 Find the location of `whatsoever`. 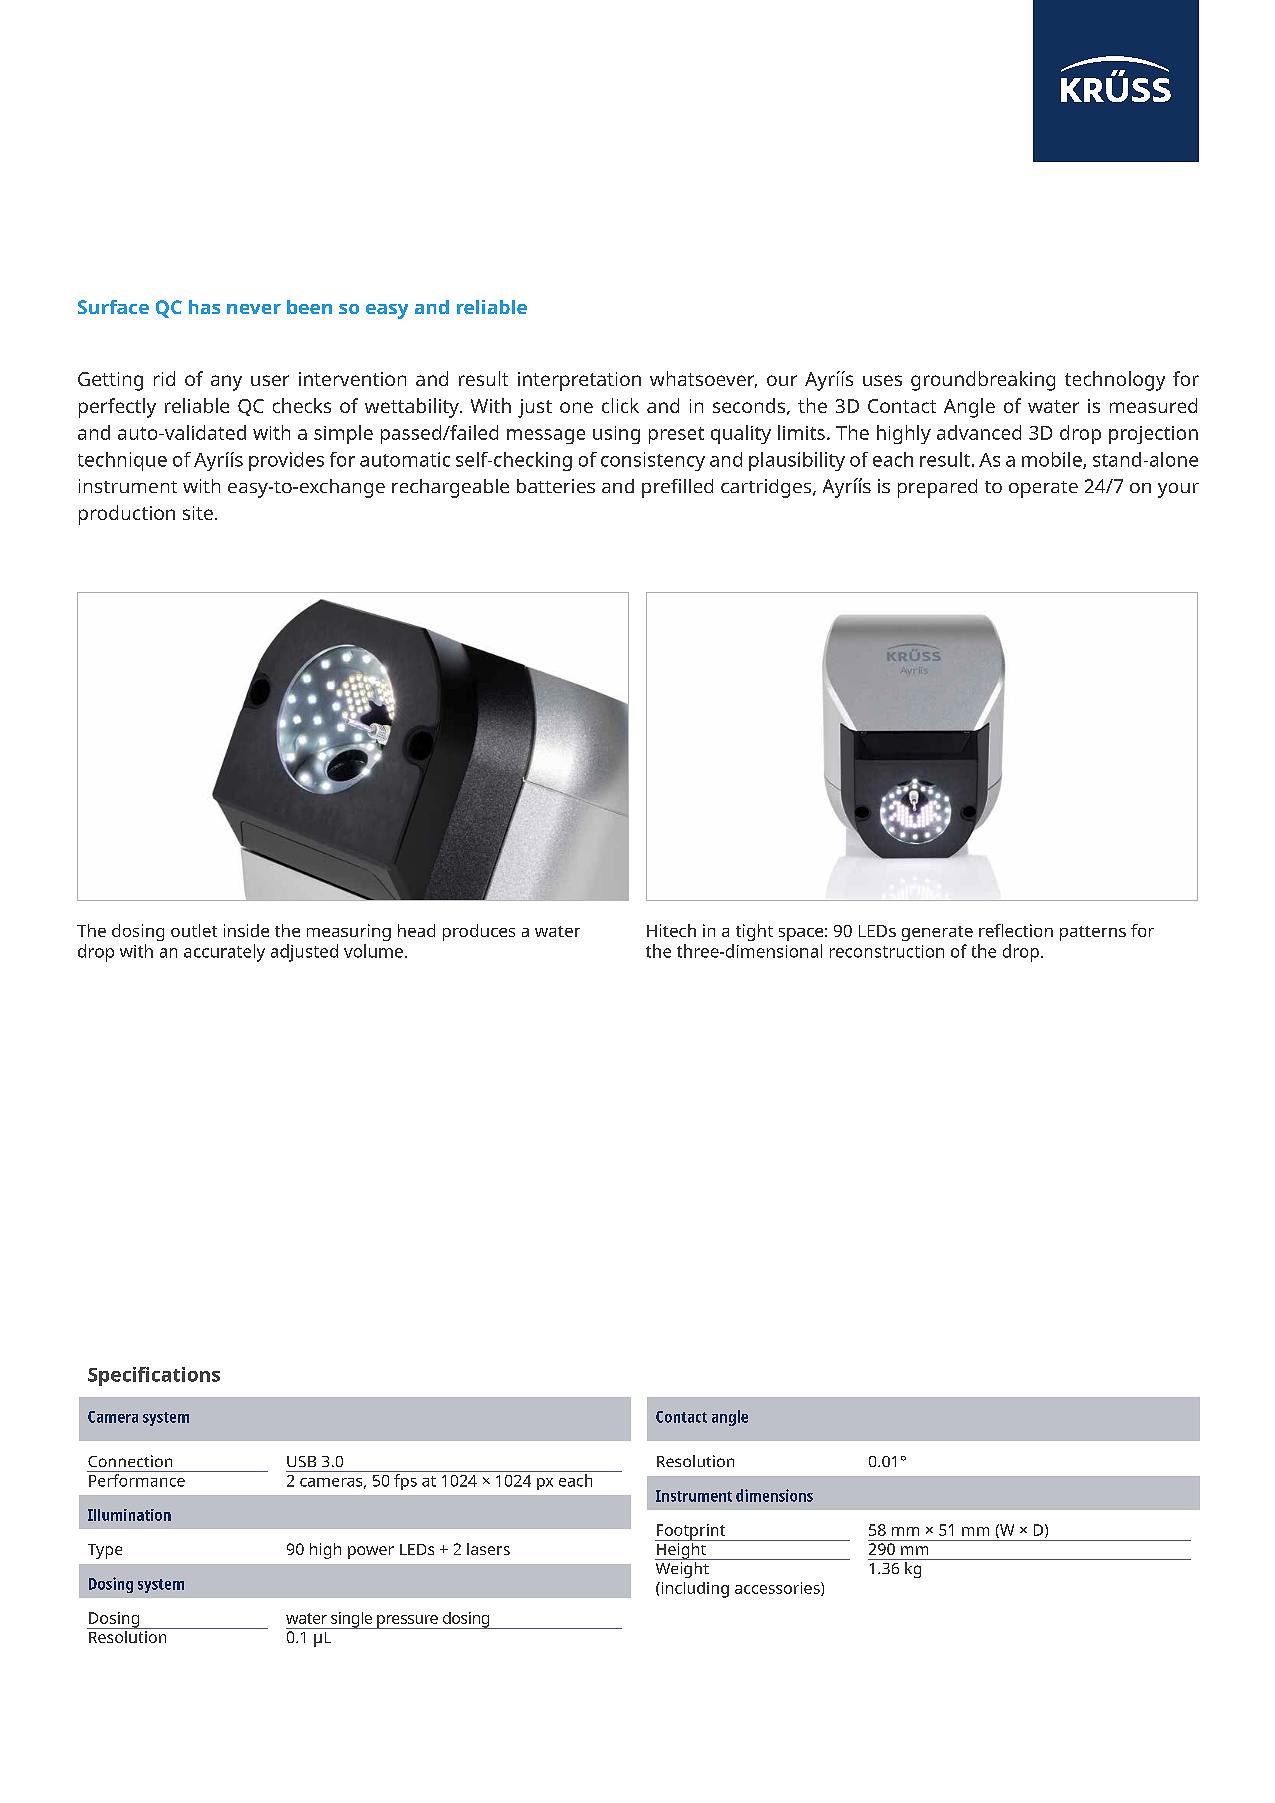

whatsoever is located at coordinates (703, 379).
